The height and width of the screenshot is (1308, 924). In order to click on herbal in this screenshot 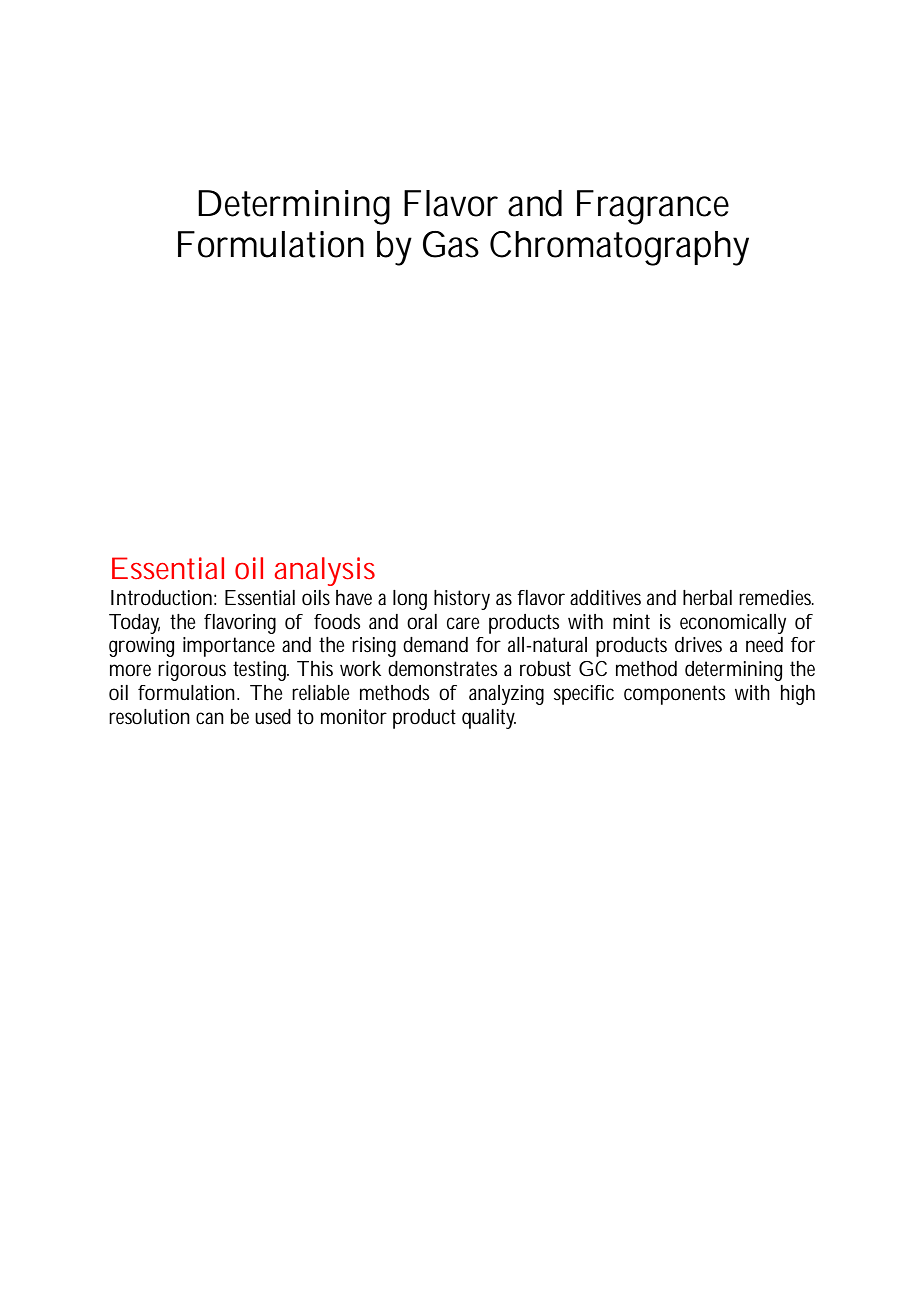, I will do `click(707, 597)`.
